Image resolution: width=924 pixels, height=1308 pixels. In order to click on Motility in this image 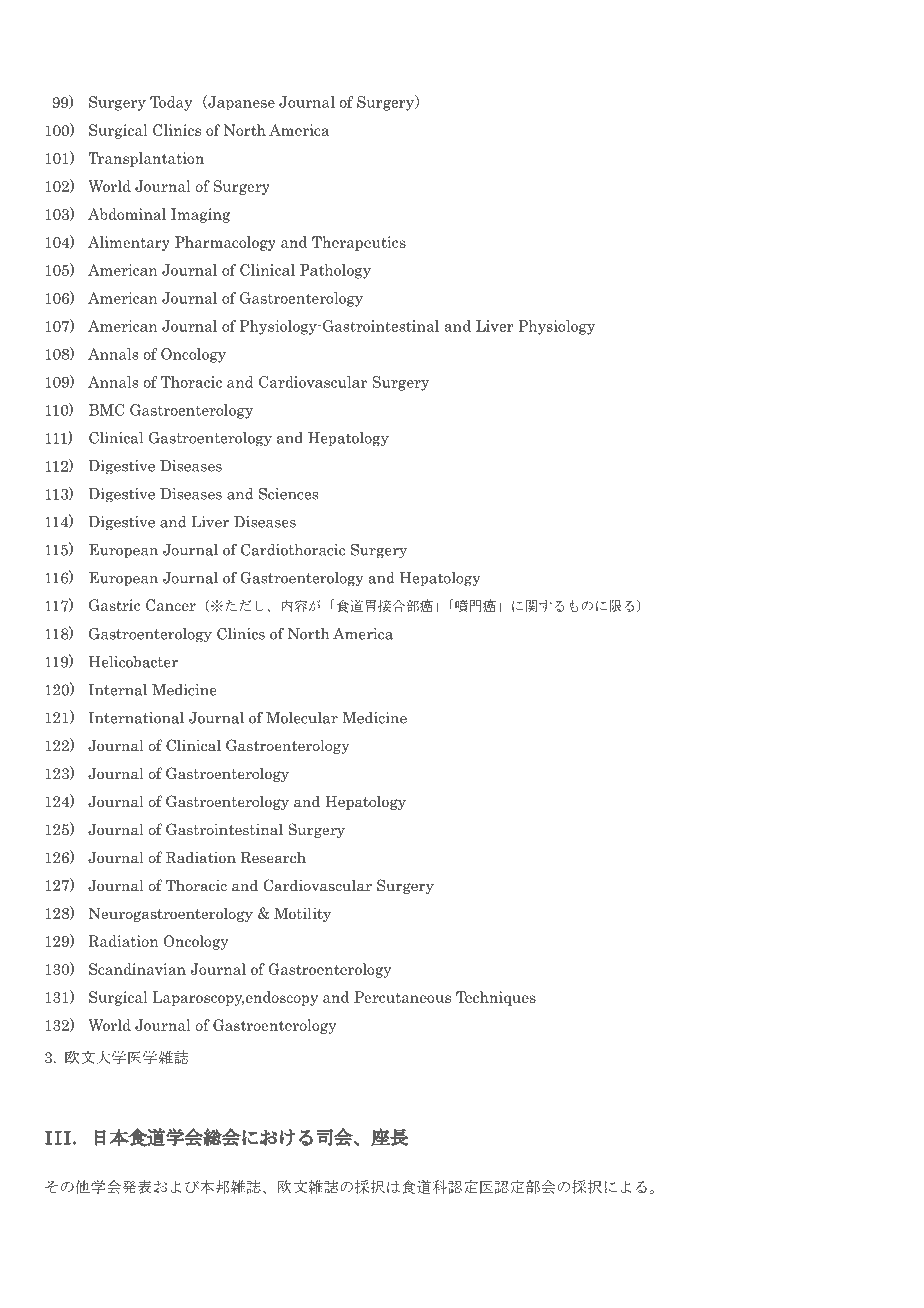, I will do `click(302, 914)`.
